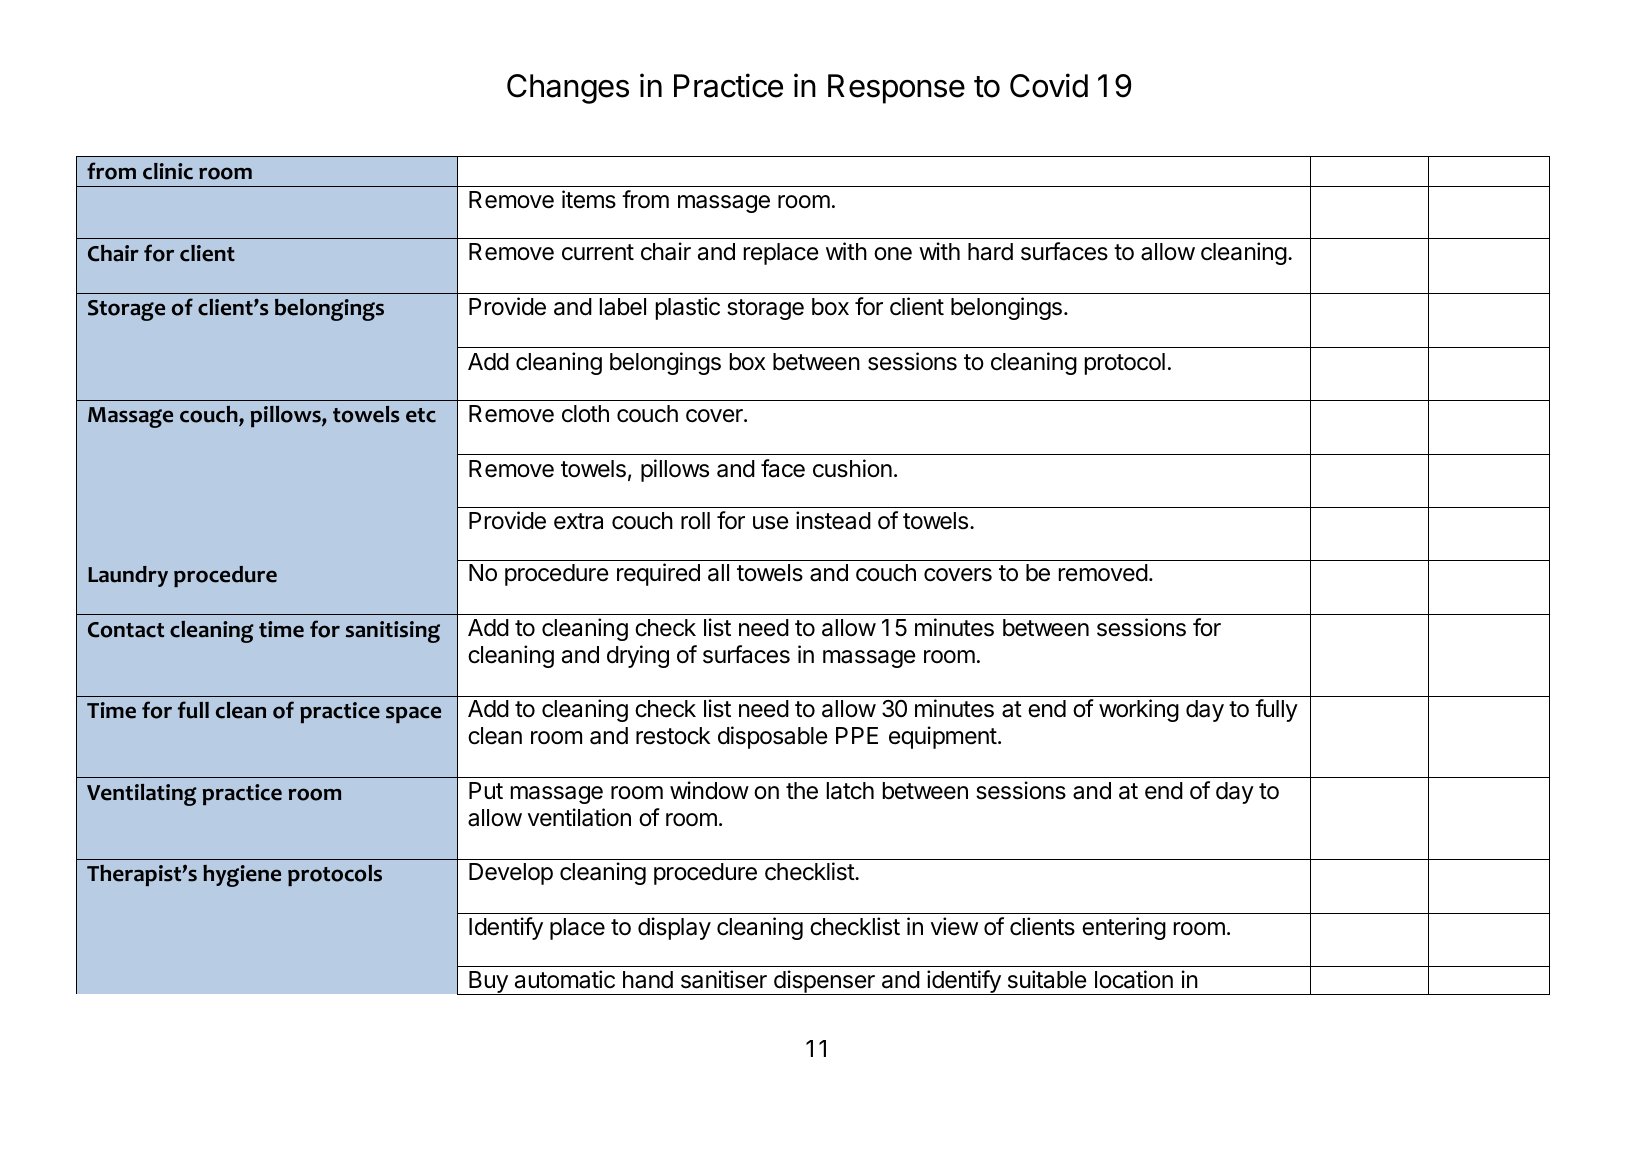 This screenshot has height=1158, width=1637. What do you see at coordinates (578, 521) in the screenshot?
I see `extra` at bounding box center [578, 521].
